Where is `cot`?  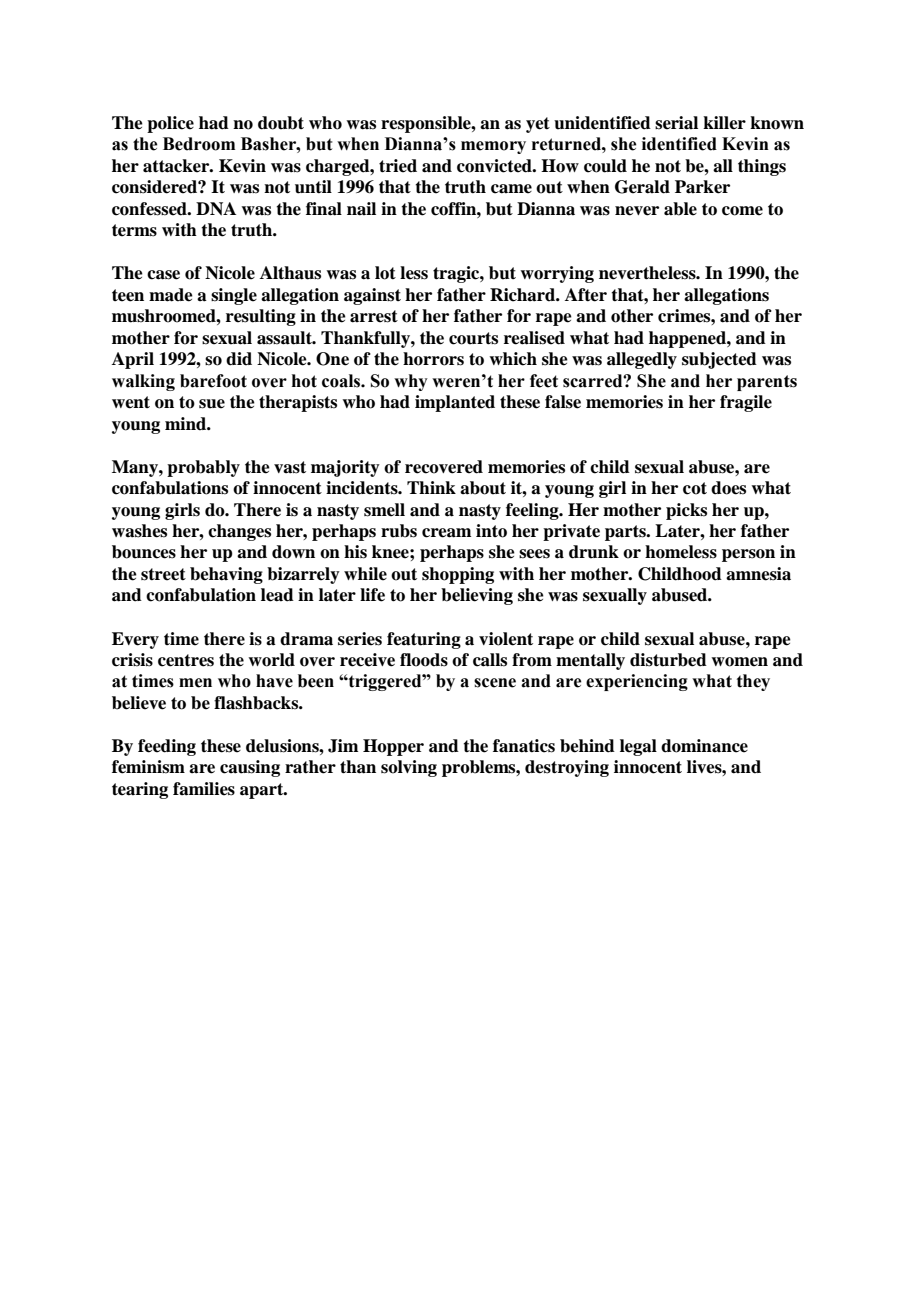
cot is located at coordinates (695, 488).
